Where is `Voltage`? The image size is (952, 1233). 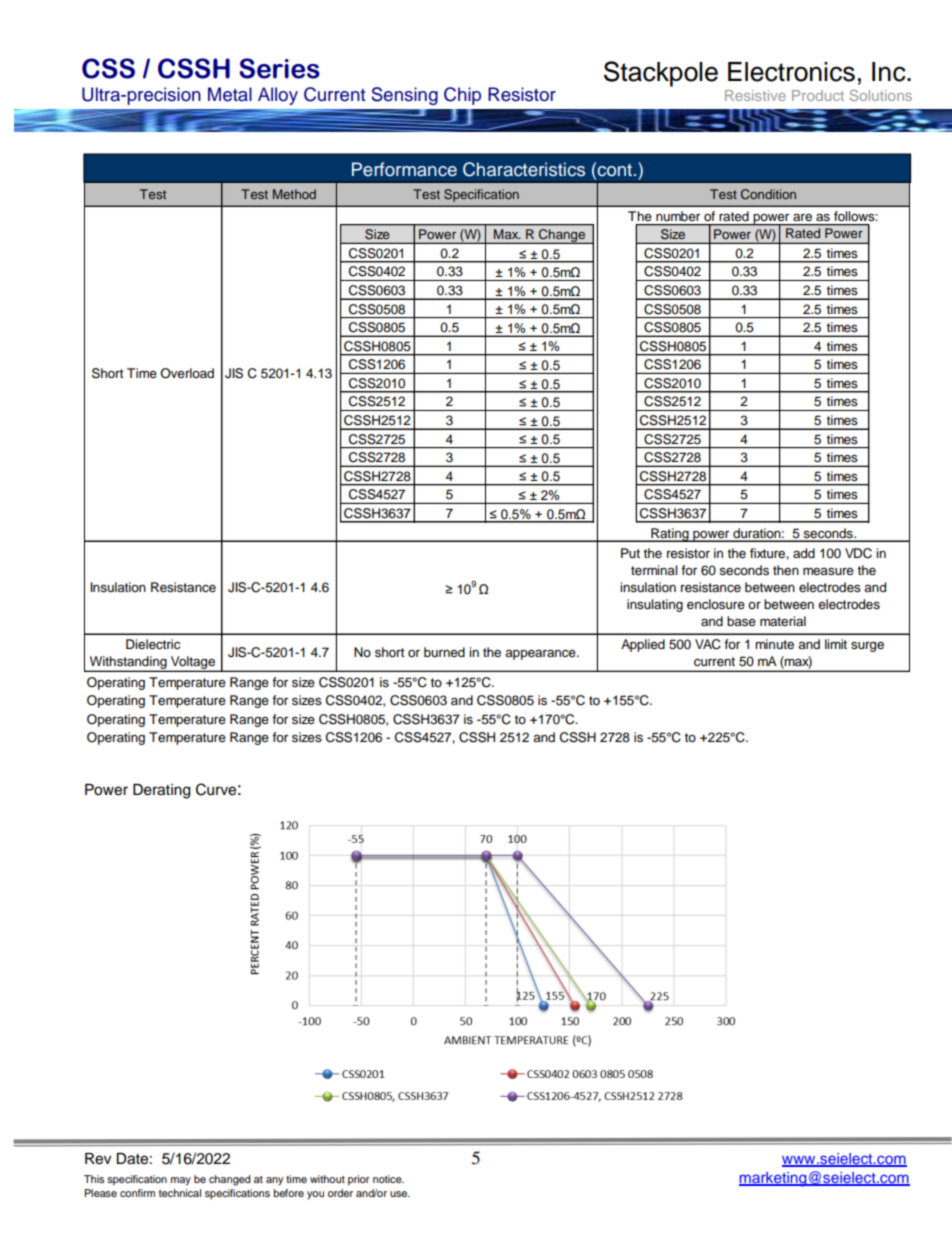
Voltage is located at coordinates (193, 663).
